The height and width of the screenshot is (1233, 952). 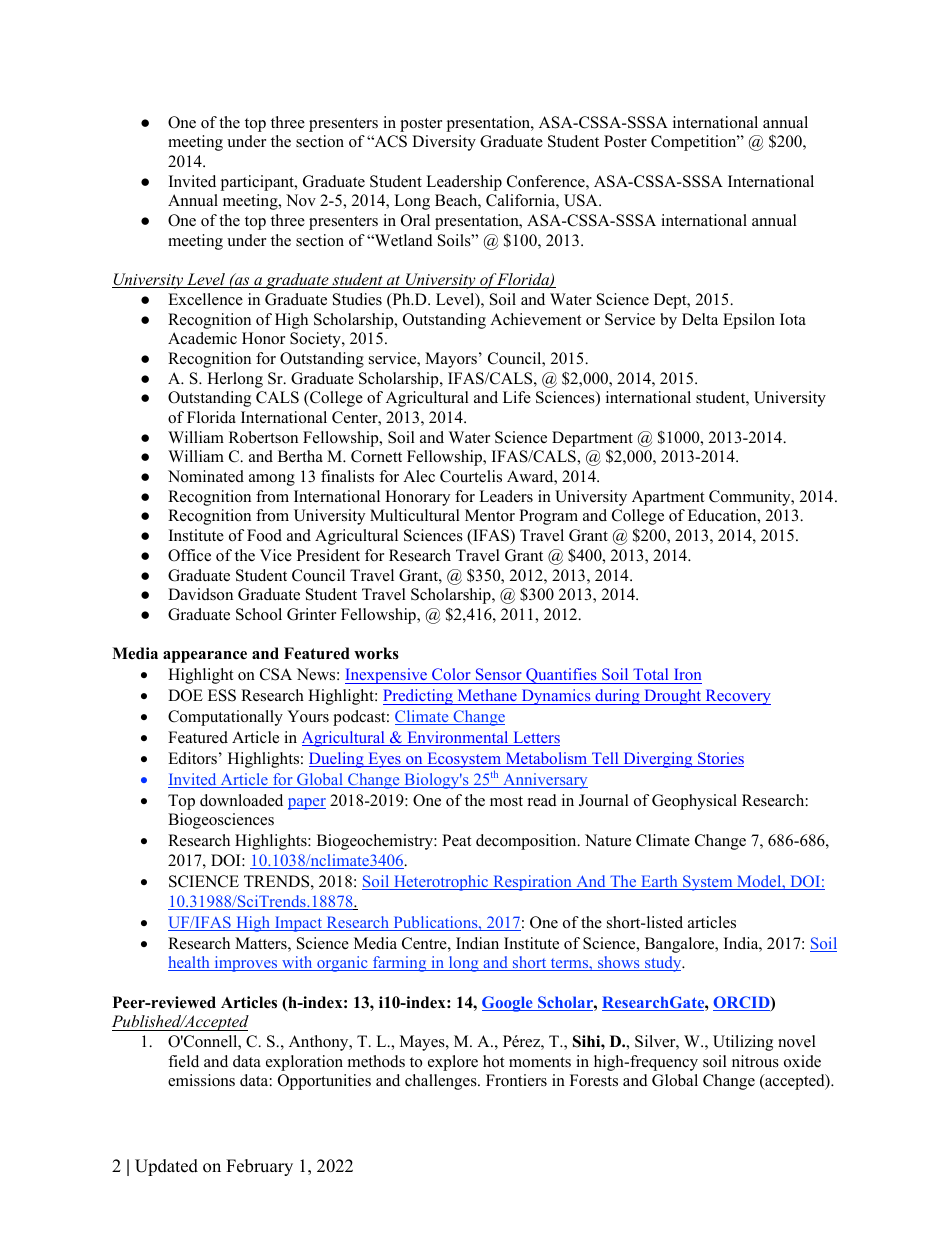 What do you see at coordinates (582, 200) in the screenshot?
I see `USA` at bounding box center [582, 200].
